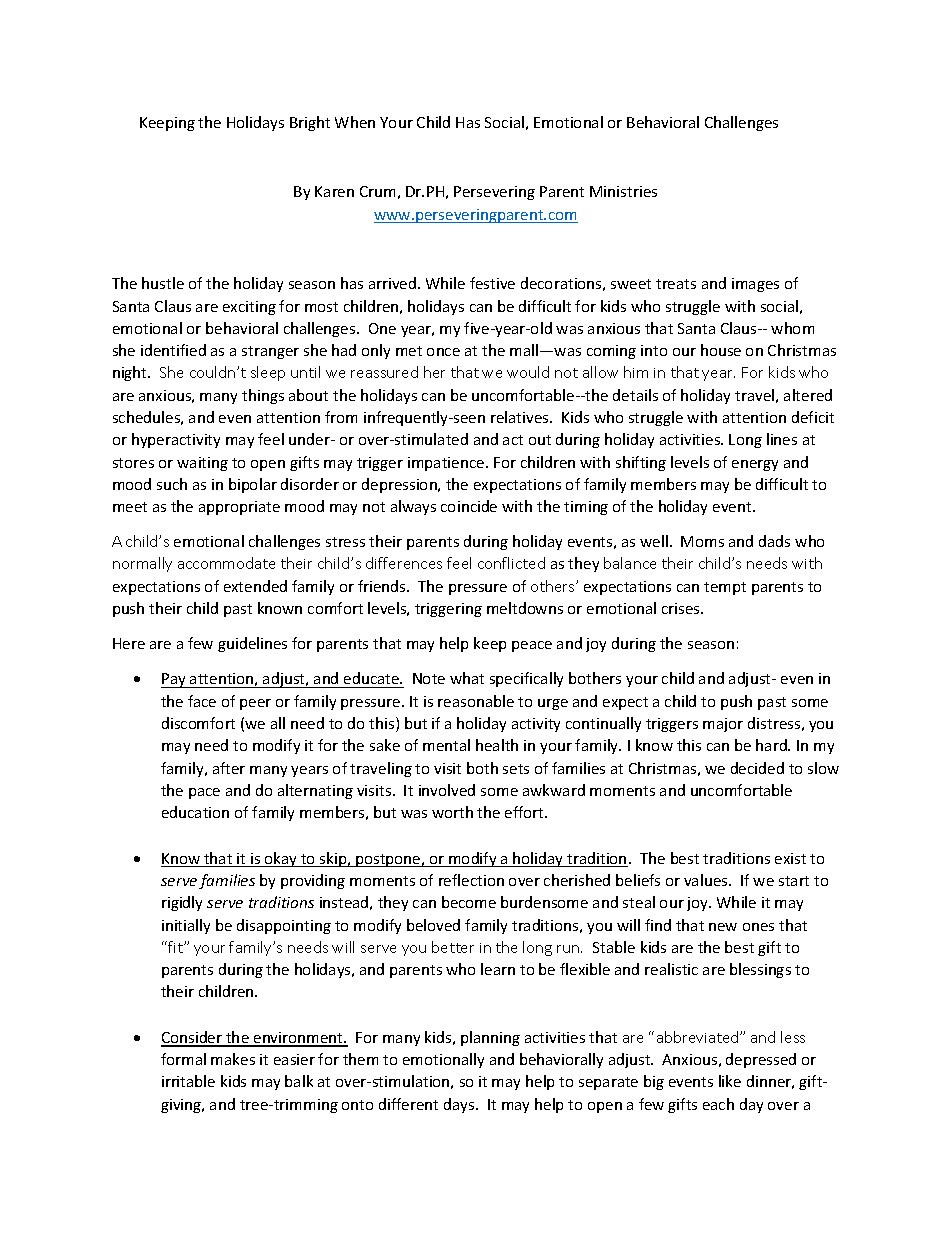 This screenshot has height=1233, width=952. Describe the element at coordinates (202, 701) in the screenshot. I see `face` at that location.
